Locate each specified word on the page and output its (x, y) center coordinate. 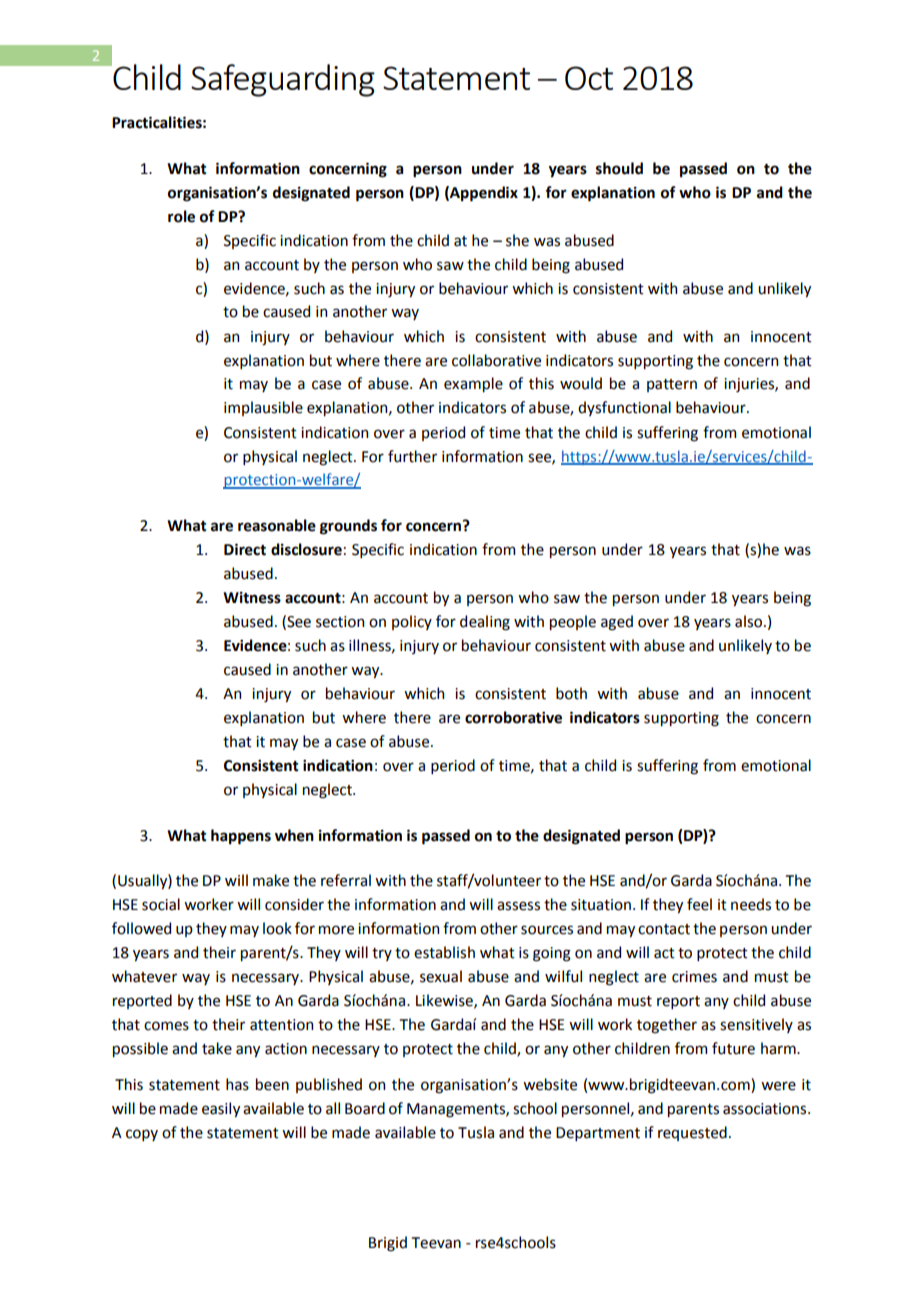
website (550, 1084)
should (619, 168)
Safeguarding (283, 80)
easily (221, 1109)
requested (692, 1133)
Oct (589, 78)
